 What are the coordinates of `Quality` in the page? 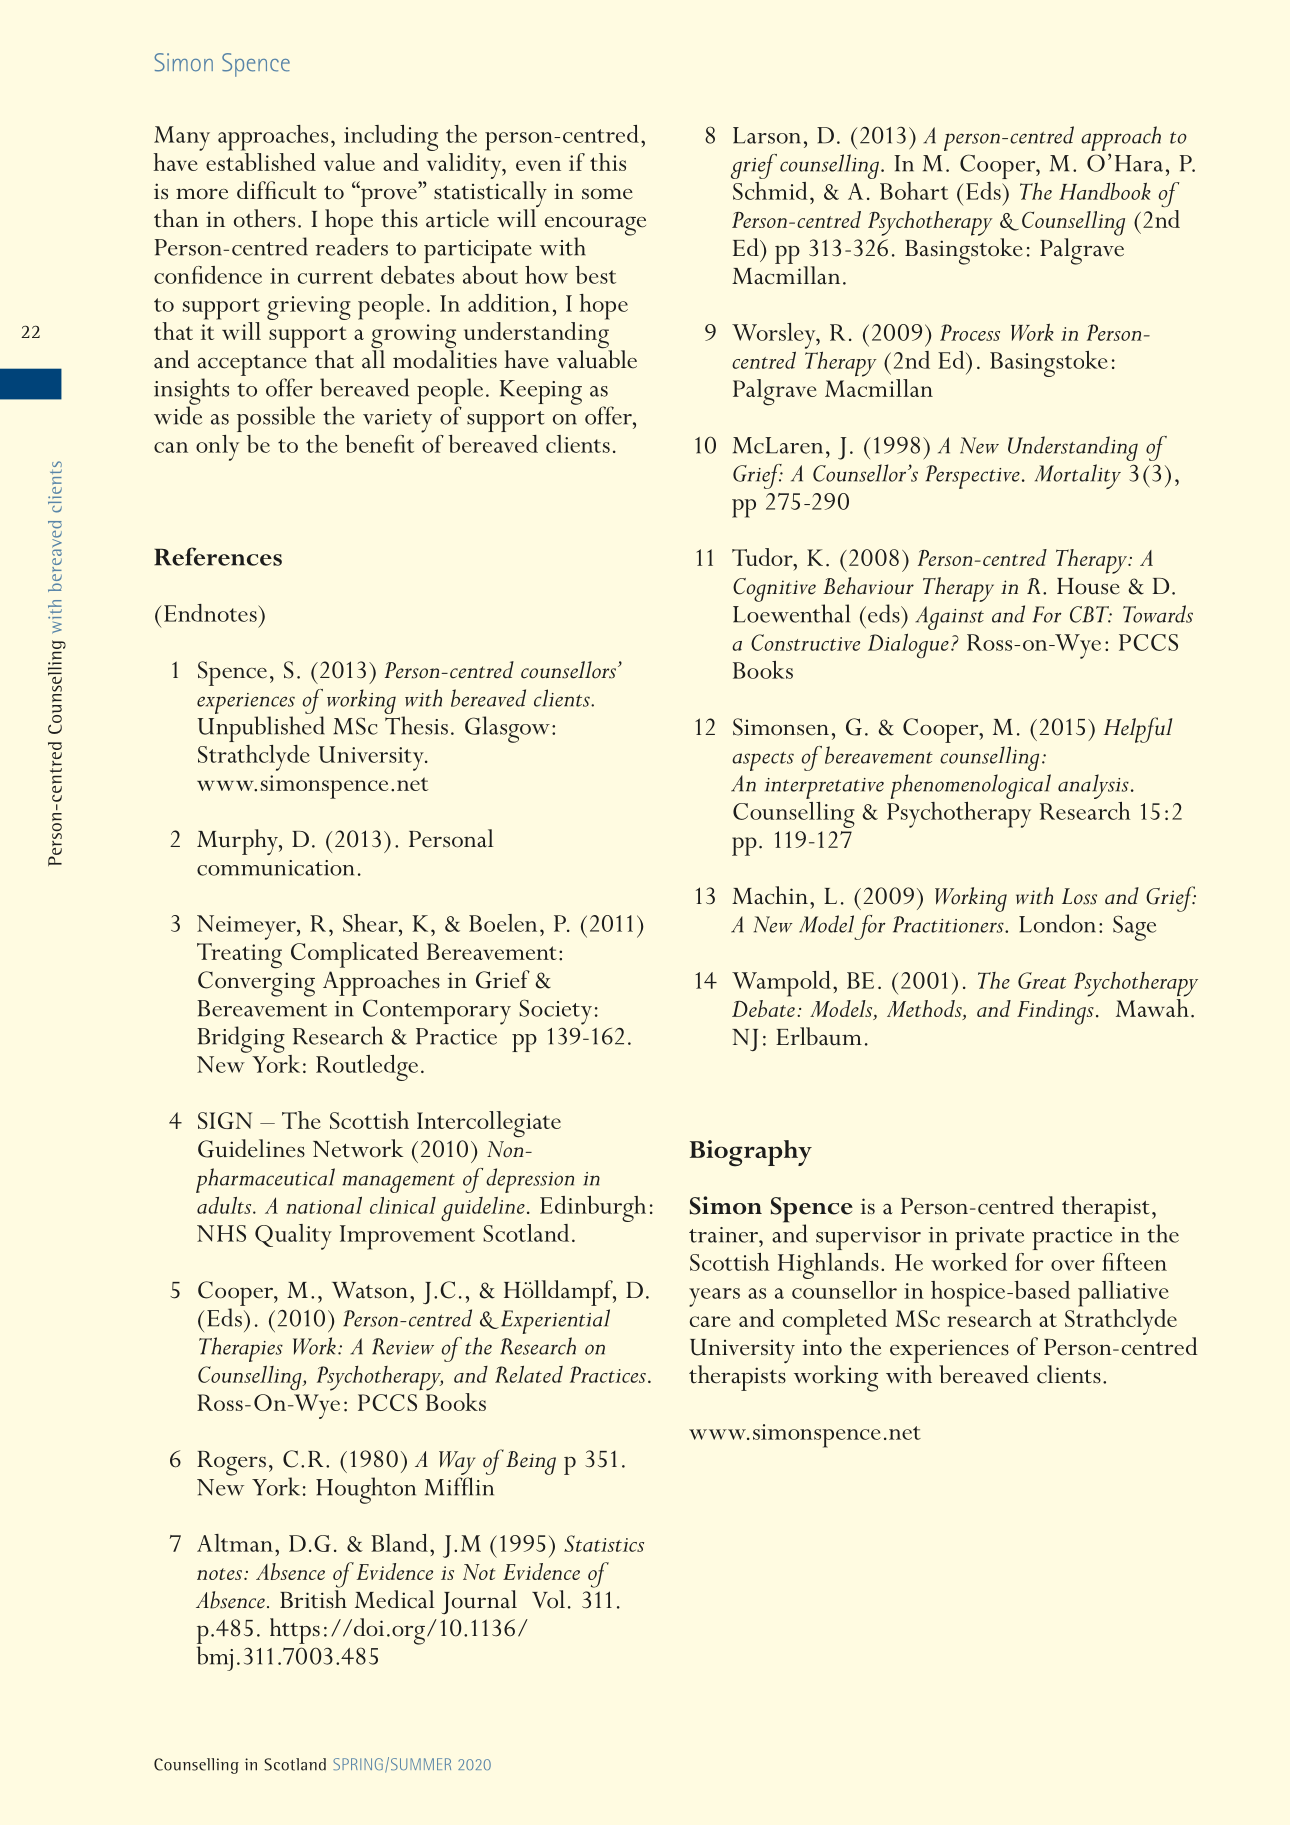 It's located at (293, 1237).
